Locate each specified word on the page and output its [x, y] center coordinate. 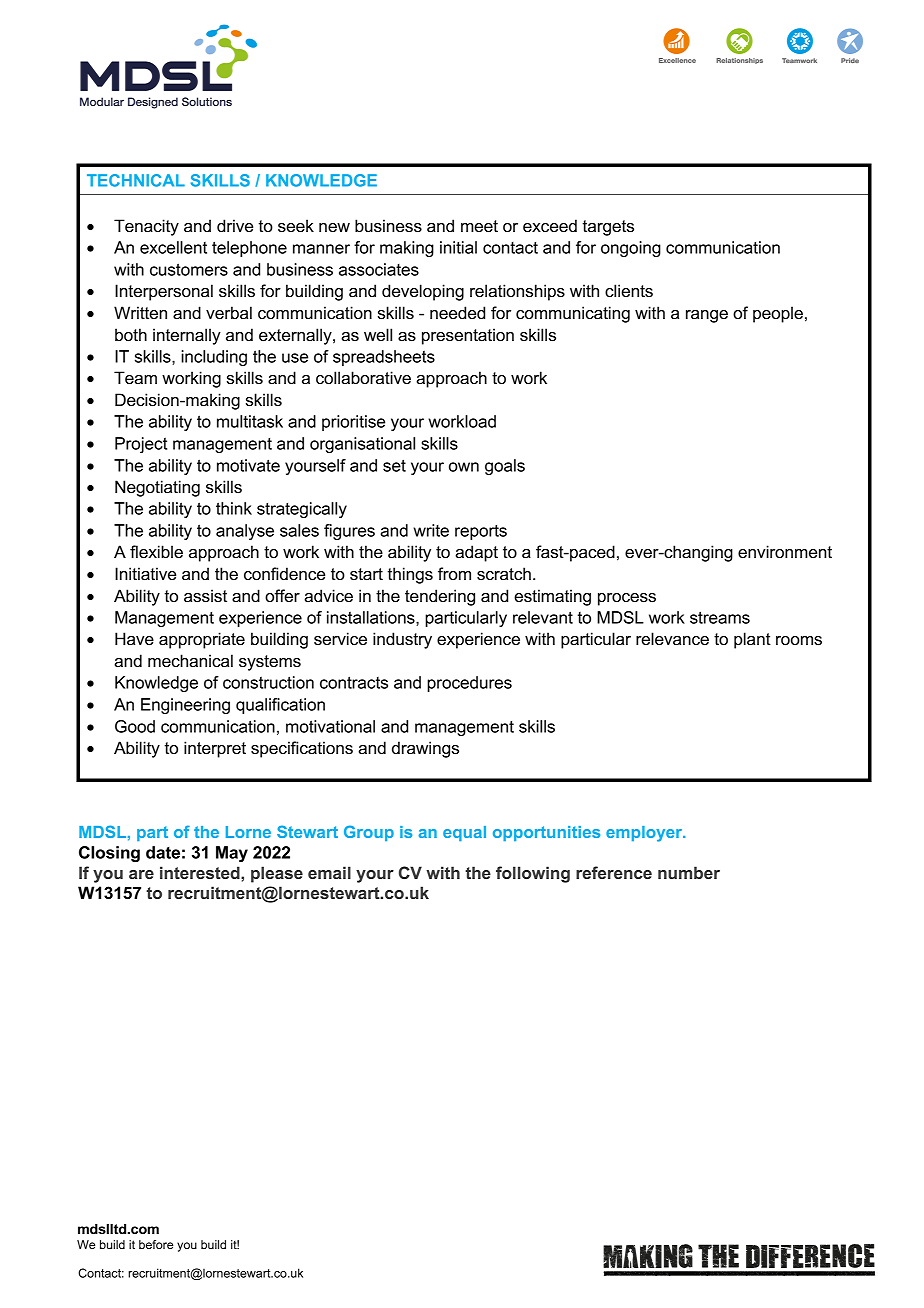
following [533, 874]
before [156, 1244]
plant [752, 640]
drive [235, 226]
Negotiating [157, 488]
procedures [469, 684]
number [689, 872]
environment [785, 552]
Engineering [185, 706]
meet [479, 226]
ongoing [631, 249]
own [464, 467]
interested [201, 872]
